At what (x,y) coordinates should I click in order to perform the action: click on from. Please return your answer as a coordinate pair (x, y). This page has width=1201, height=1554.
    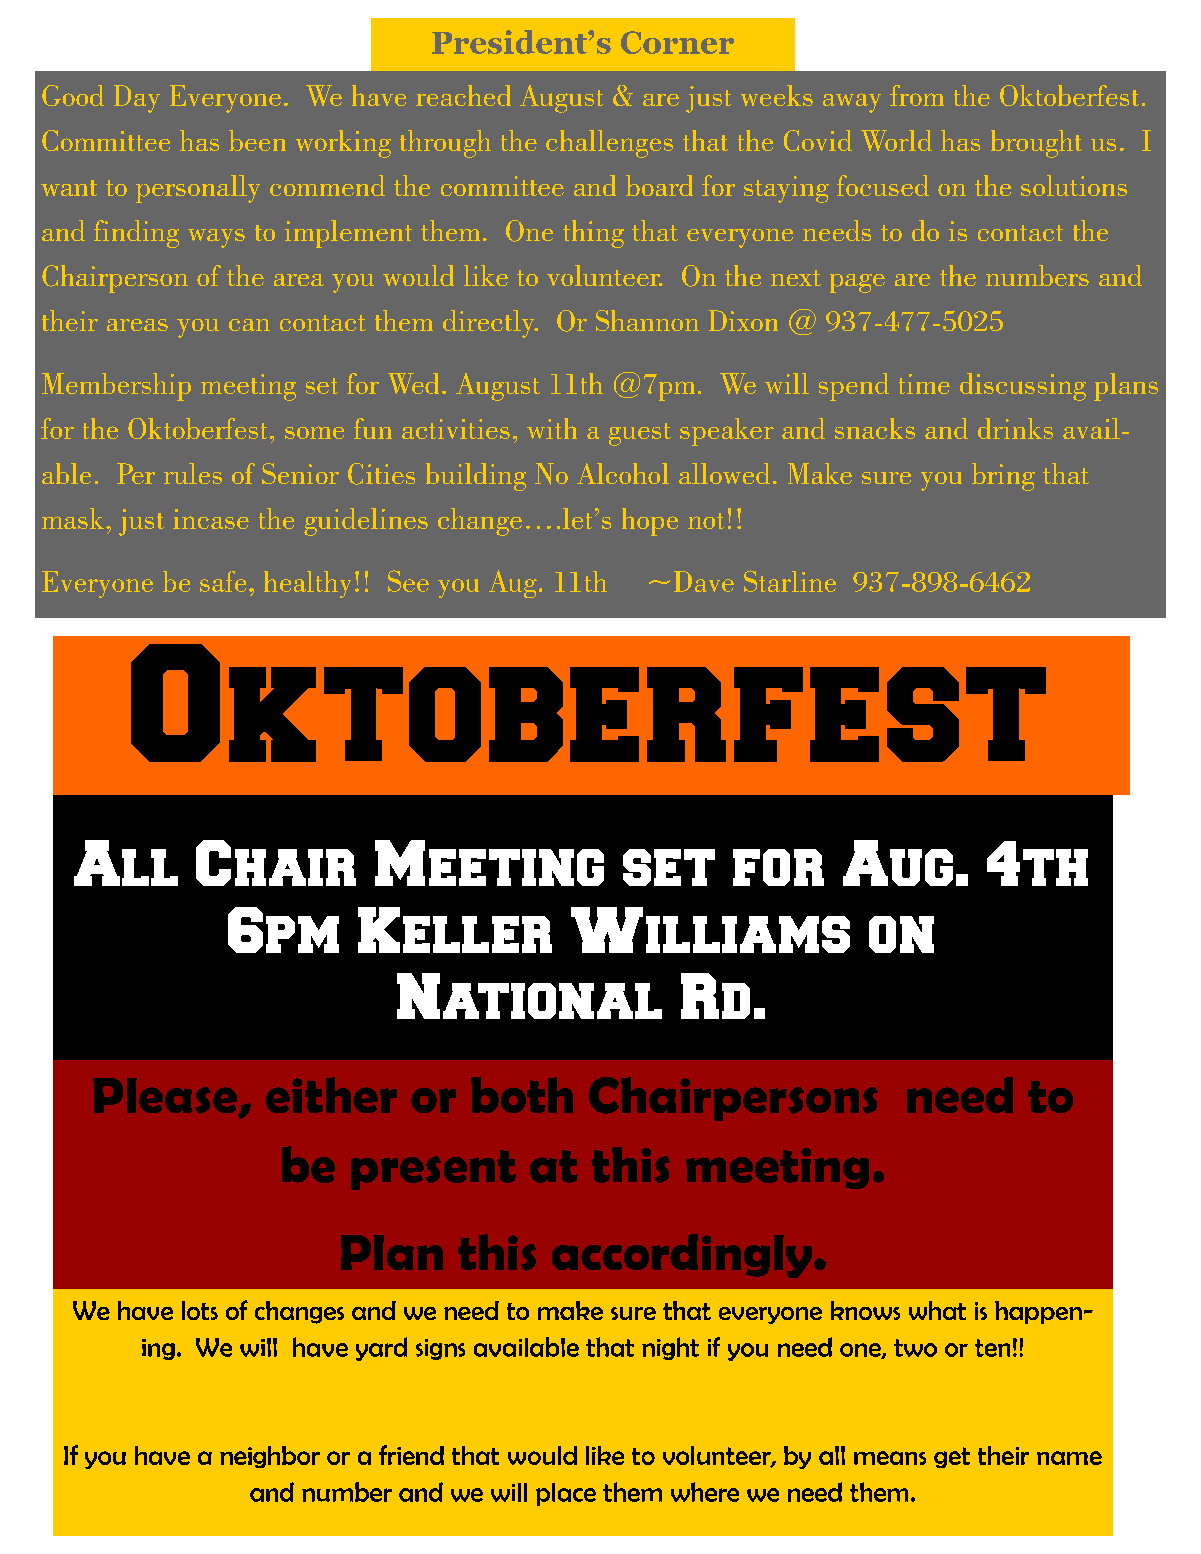
    Looking at the image, I should click on (917, 95).
